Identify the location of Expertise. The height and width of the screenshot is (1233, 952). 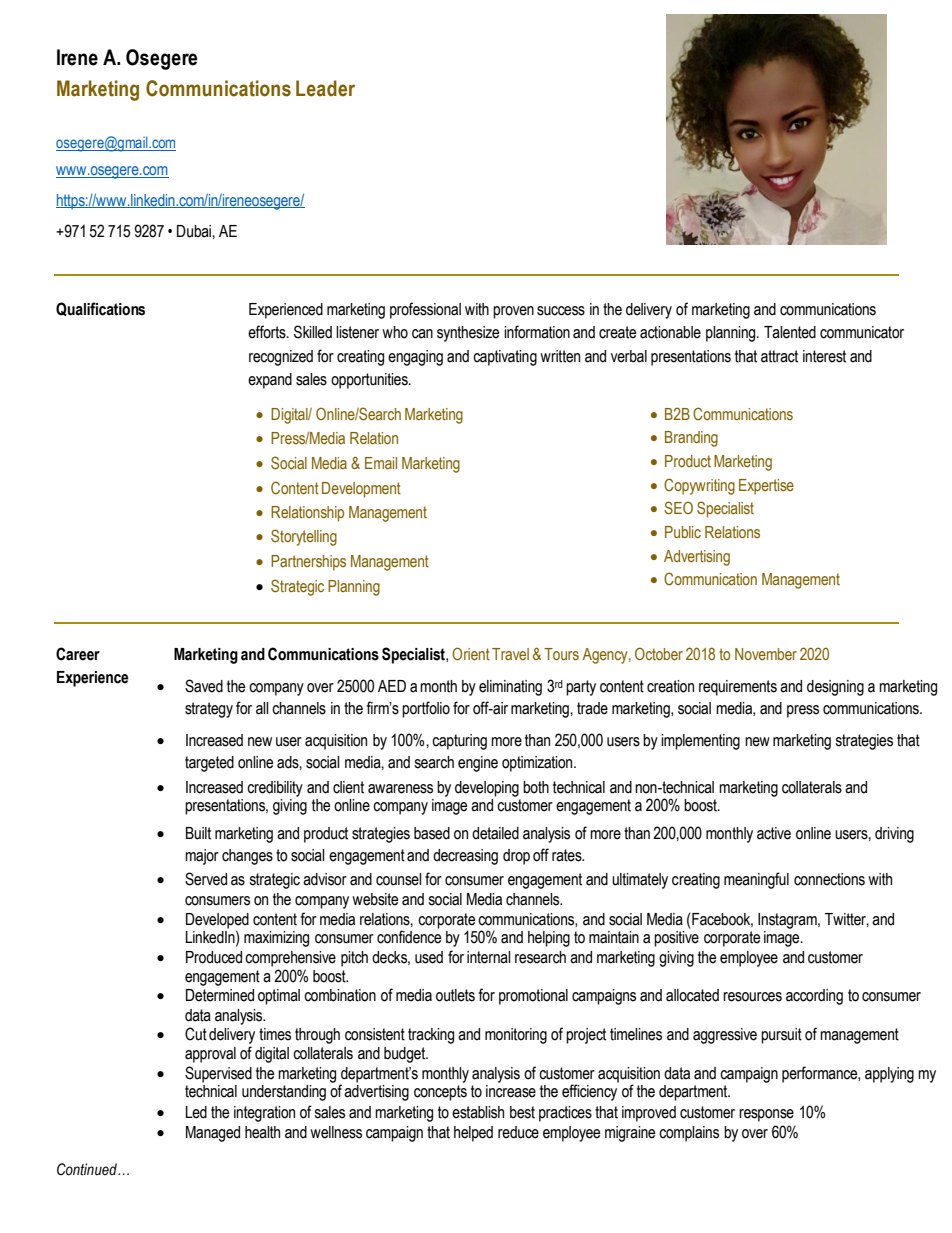
(766, 487).
